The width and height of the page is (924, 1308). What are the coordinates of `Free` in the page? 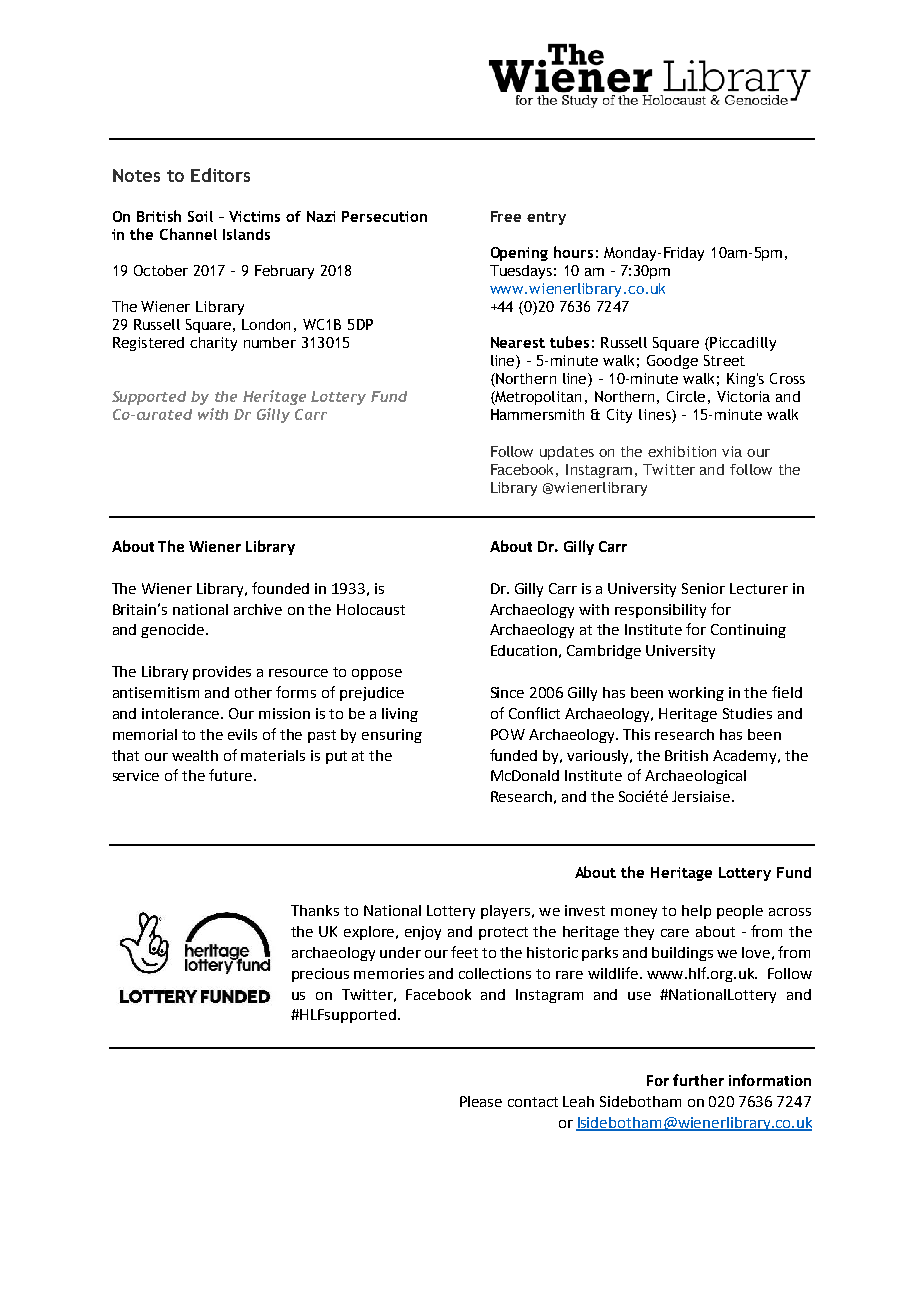 It's located at (506, 216).
